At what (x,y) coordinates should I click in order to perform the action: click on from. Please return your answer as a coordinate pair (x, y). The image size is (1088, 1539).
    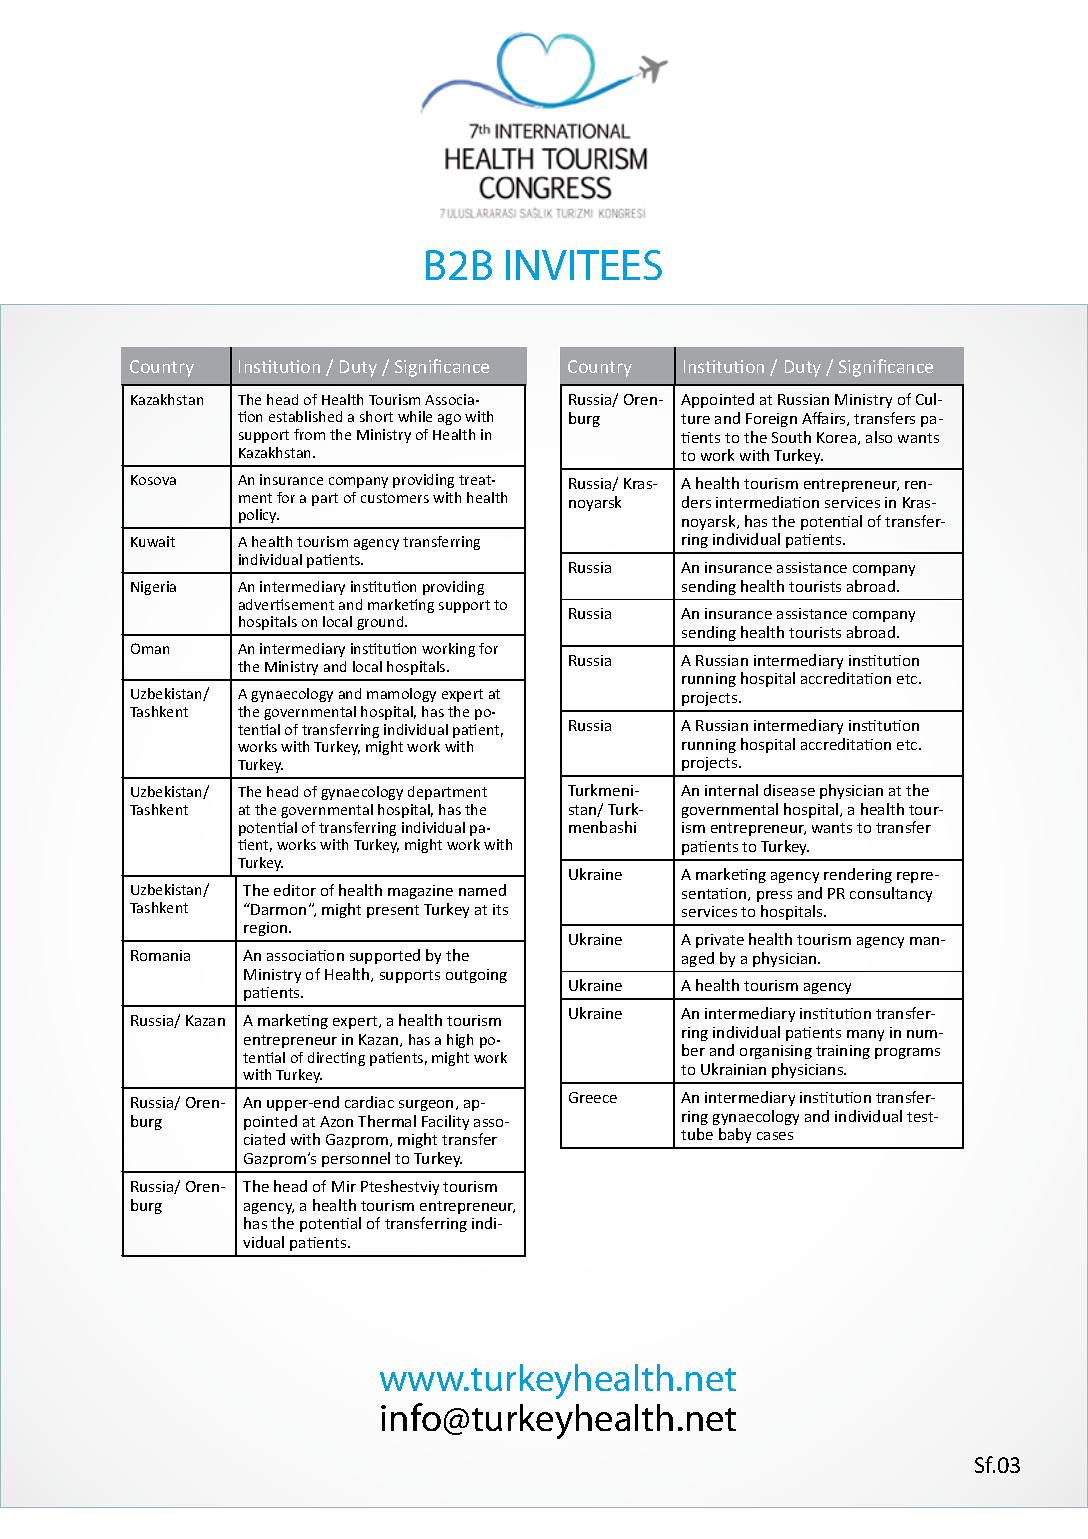
    Looking at the image, I should click on (309, 434).
